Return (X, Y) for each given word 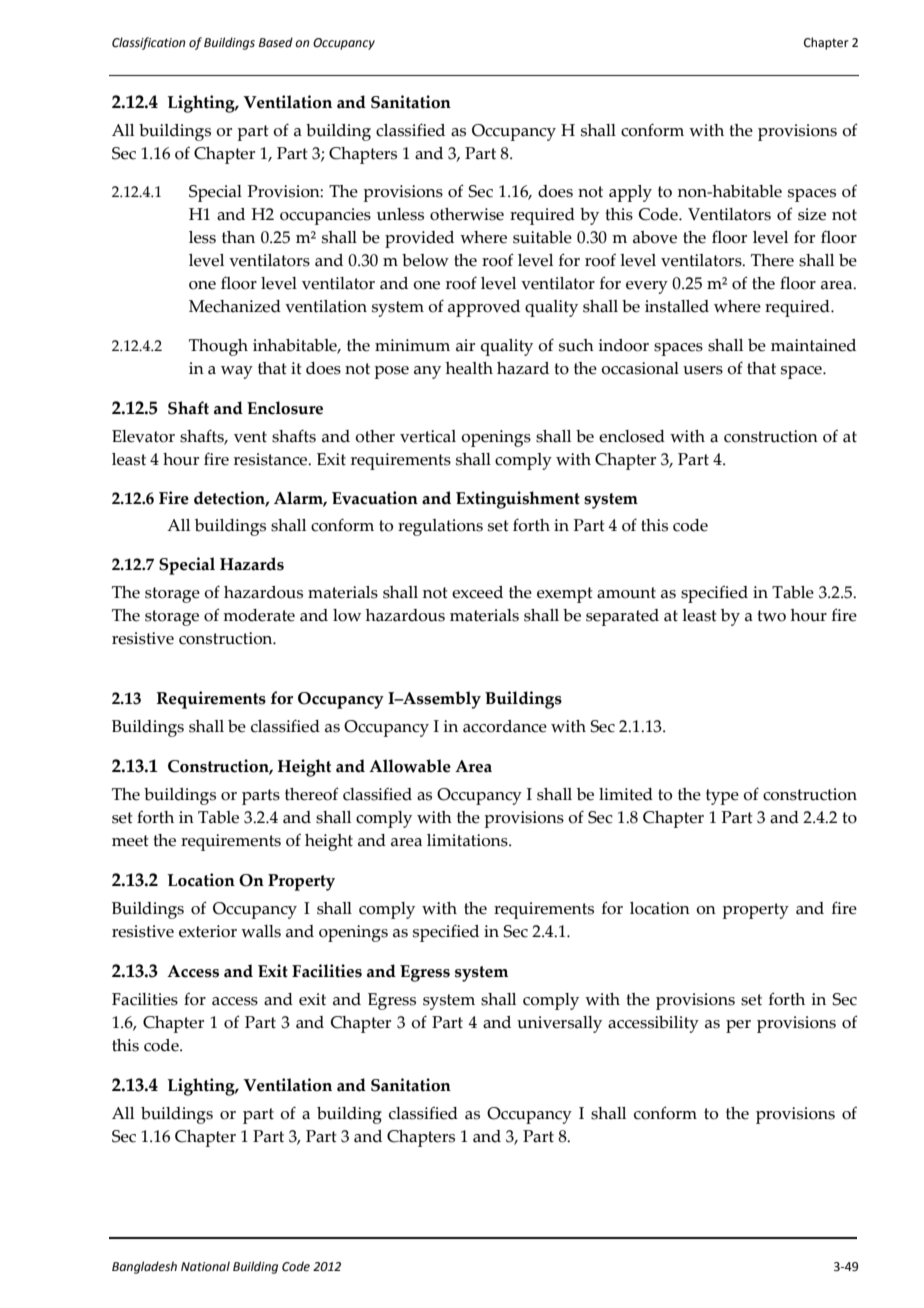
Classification (148, 43)
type (722, 797)
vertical (428, 436)
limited (626, 794)
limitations (468, 840)
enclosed (632, 436)
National (205, 1266)
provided (419, 239)
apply (630, 193)
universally (559, 1024)
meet (130, 841)
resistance (272, 459)
